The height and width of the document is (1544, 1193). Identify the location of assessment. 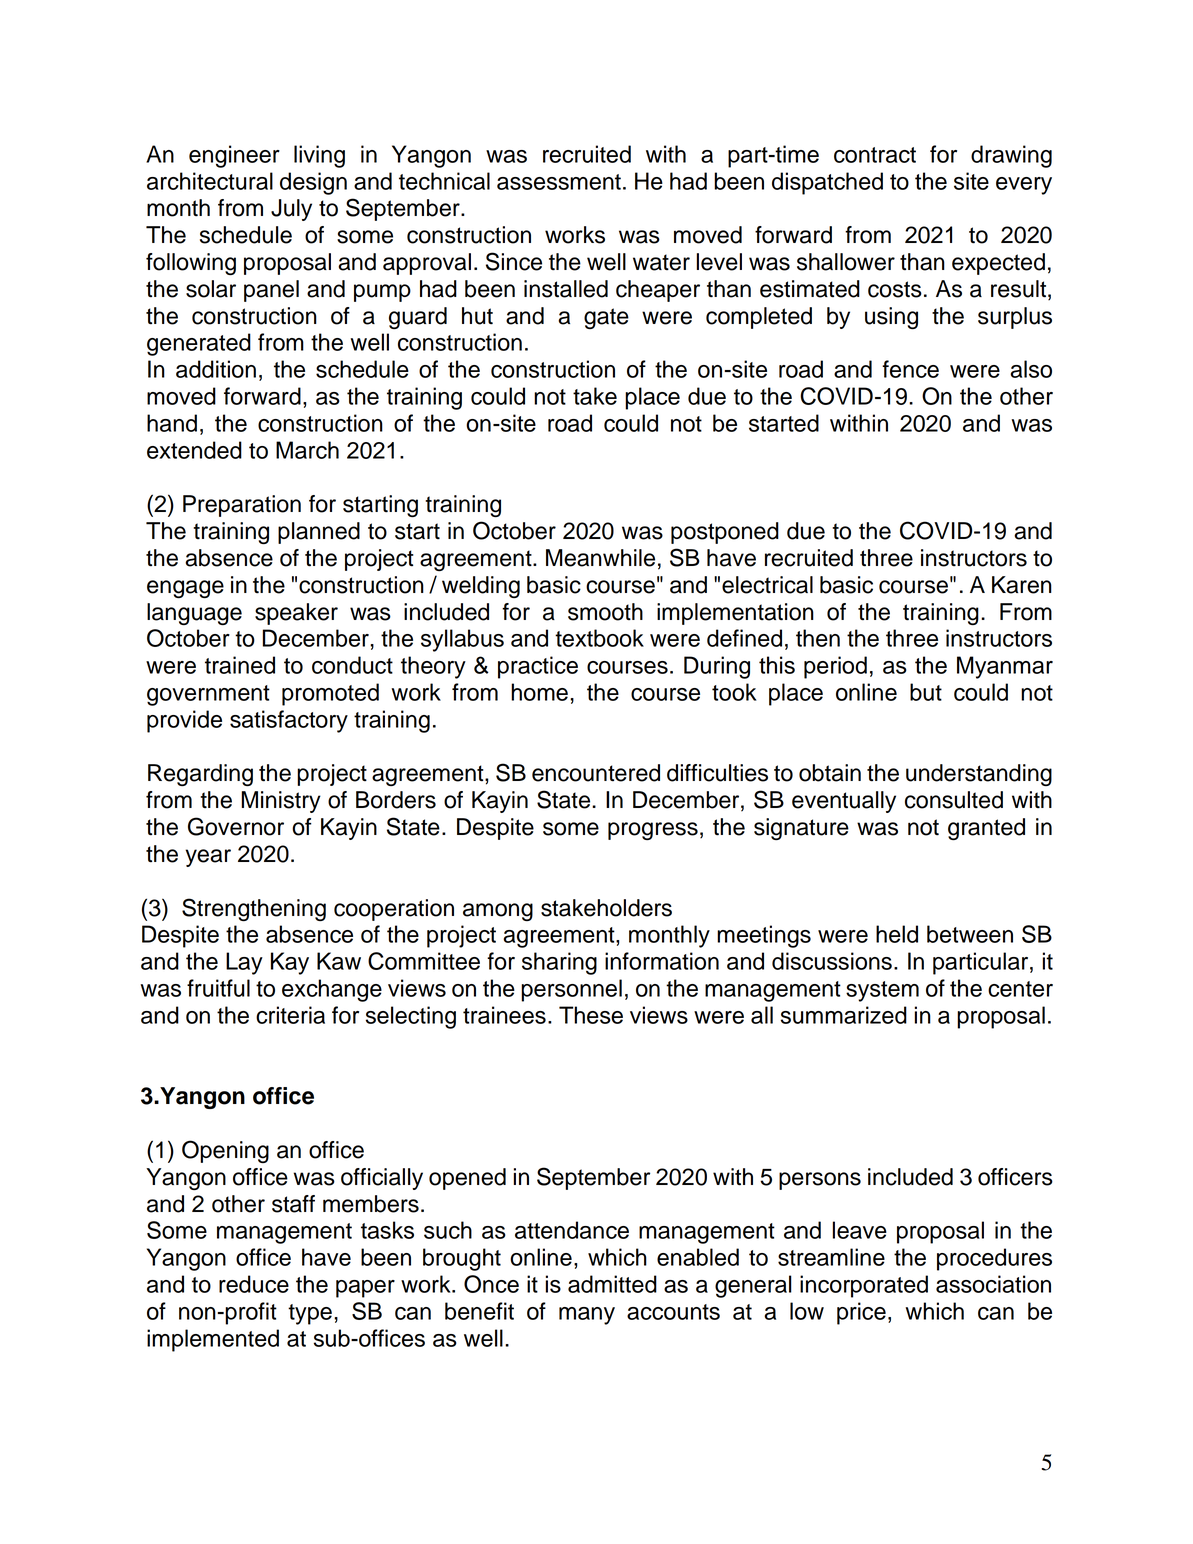
(559, 182).
